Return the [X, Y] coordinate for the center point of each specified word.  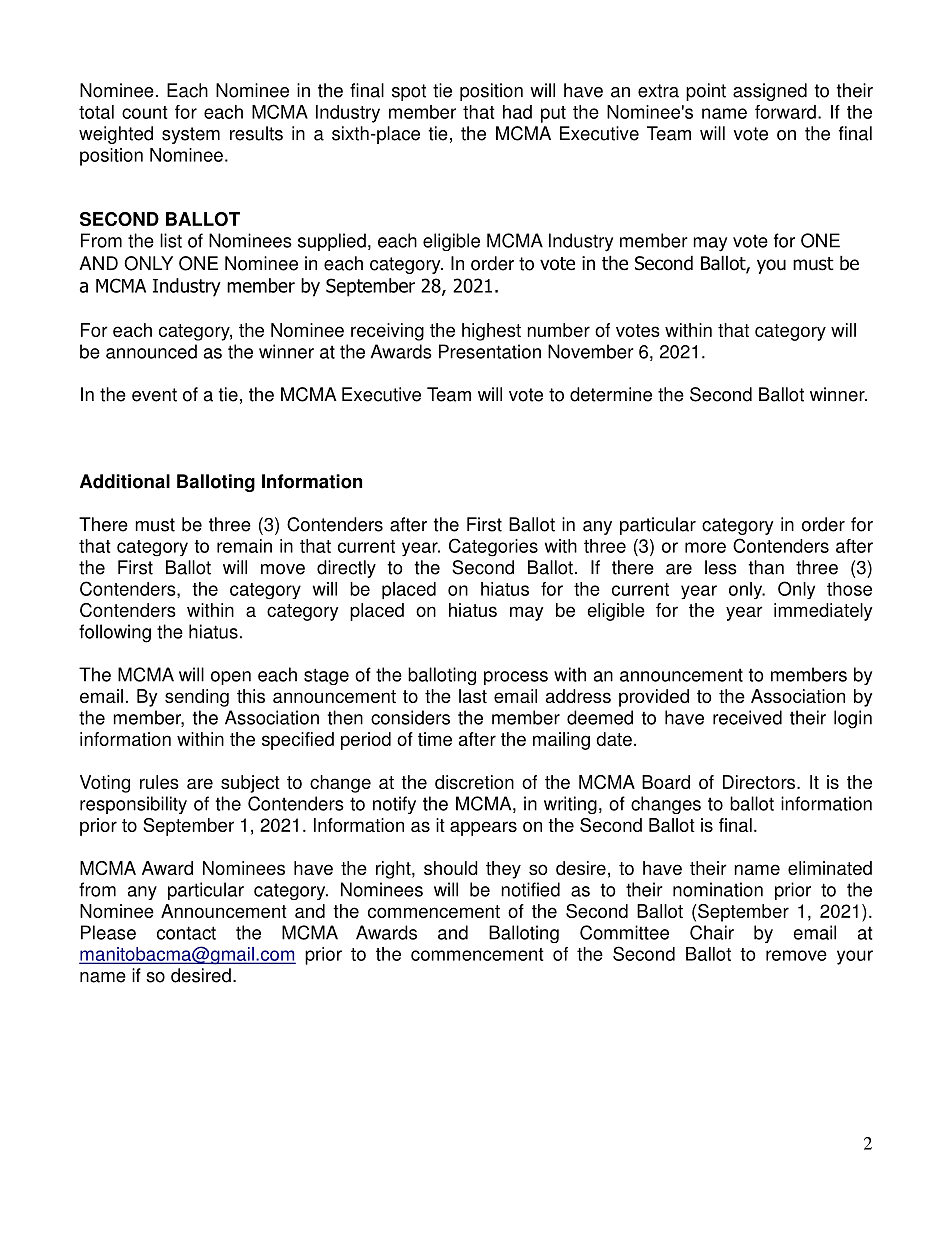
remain [244, 546]
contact [186, 933]
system [191, 135]
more [705, 547]
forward [785, 112]
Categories [493, 547]
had [517, 112]
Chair [712, 932]
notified [530, 889]
